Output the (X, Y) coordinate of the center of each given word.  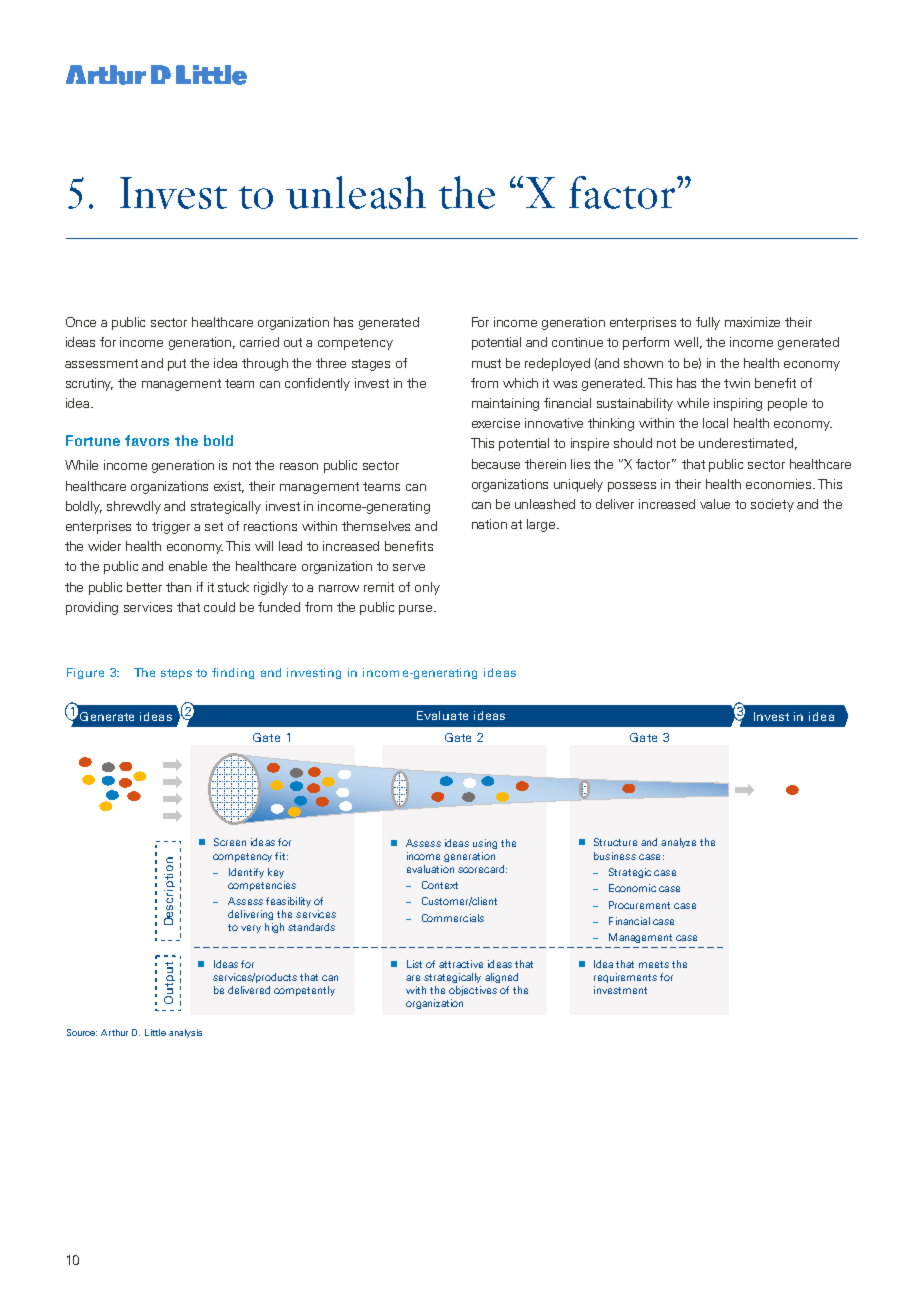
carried (259, 342)
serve (409, 567)
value (715, 504)
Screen (230, 842)
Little (155, 1032)
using (485, 844)
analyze (678, 843)
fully (708, 323)
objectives (473, 991)
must (486, 363)
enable (188, 566)
